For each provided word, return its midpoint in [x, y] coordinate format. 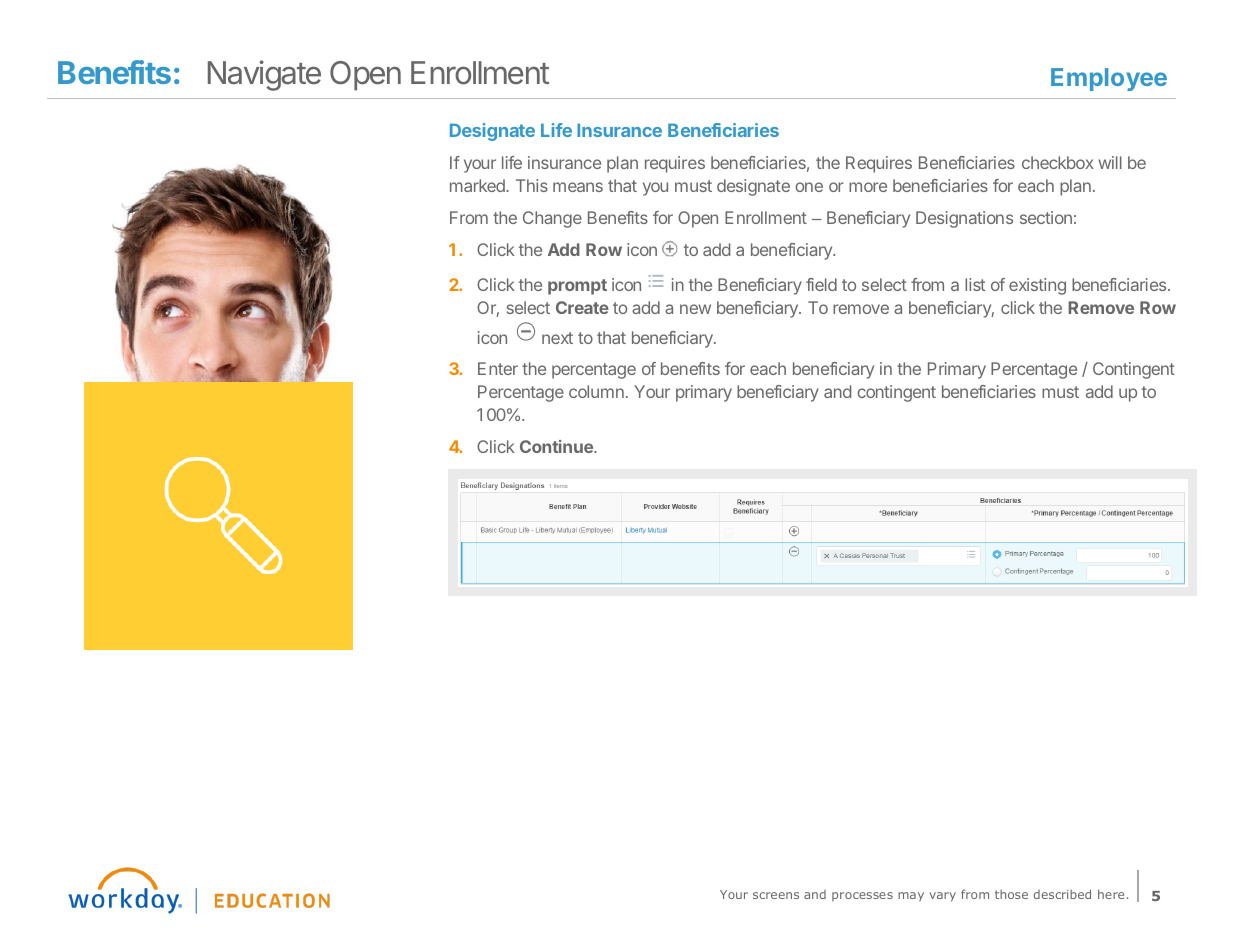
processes [862, 896]
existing [1037, 286]
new [695, 309]
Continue [557, 446]
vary [942, 897]
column [596, 391]
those [1011, 894]
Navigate [264, 75]
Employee [1109, 79]
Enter [498, 368]
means [578, 187]
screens [776, 895]
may [911, 897]
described [1062, 894]
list [975, 284]
